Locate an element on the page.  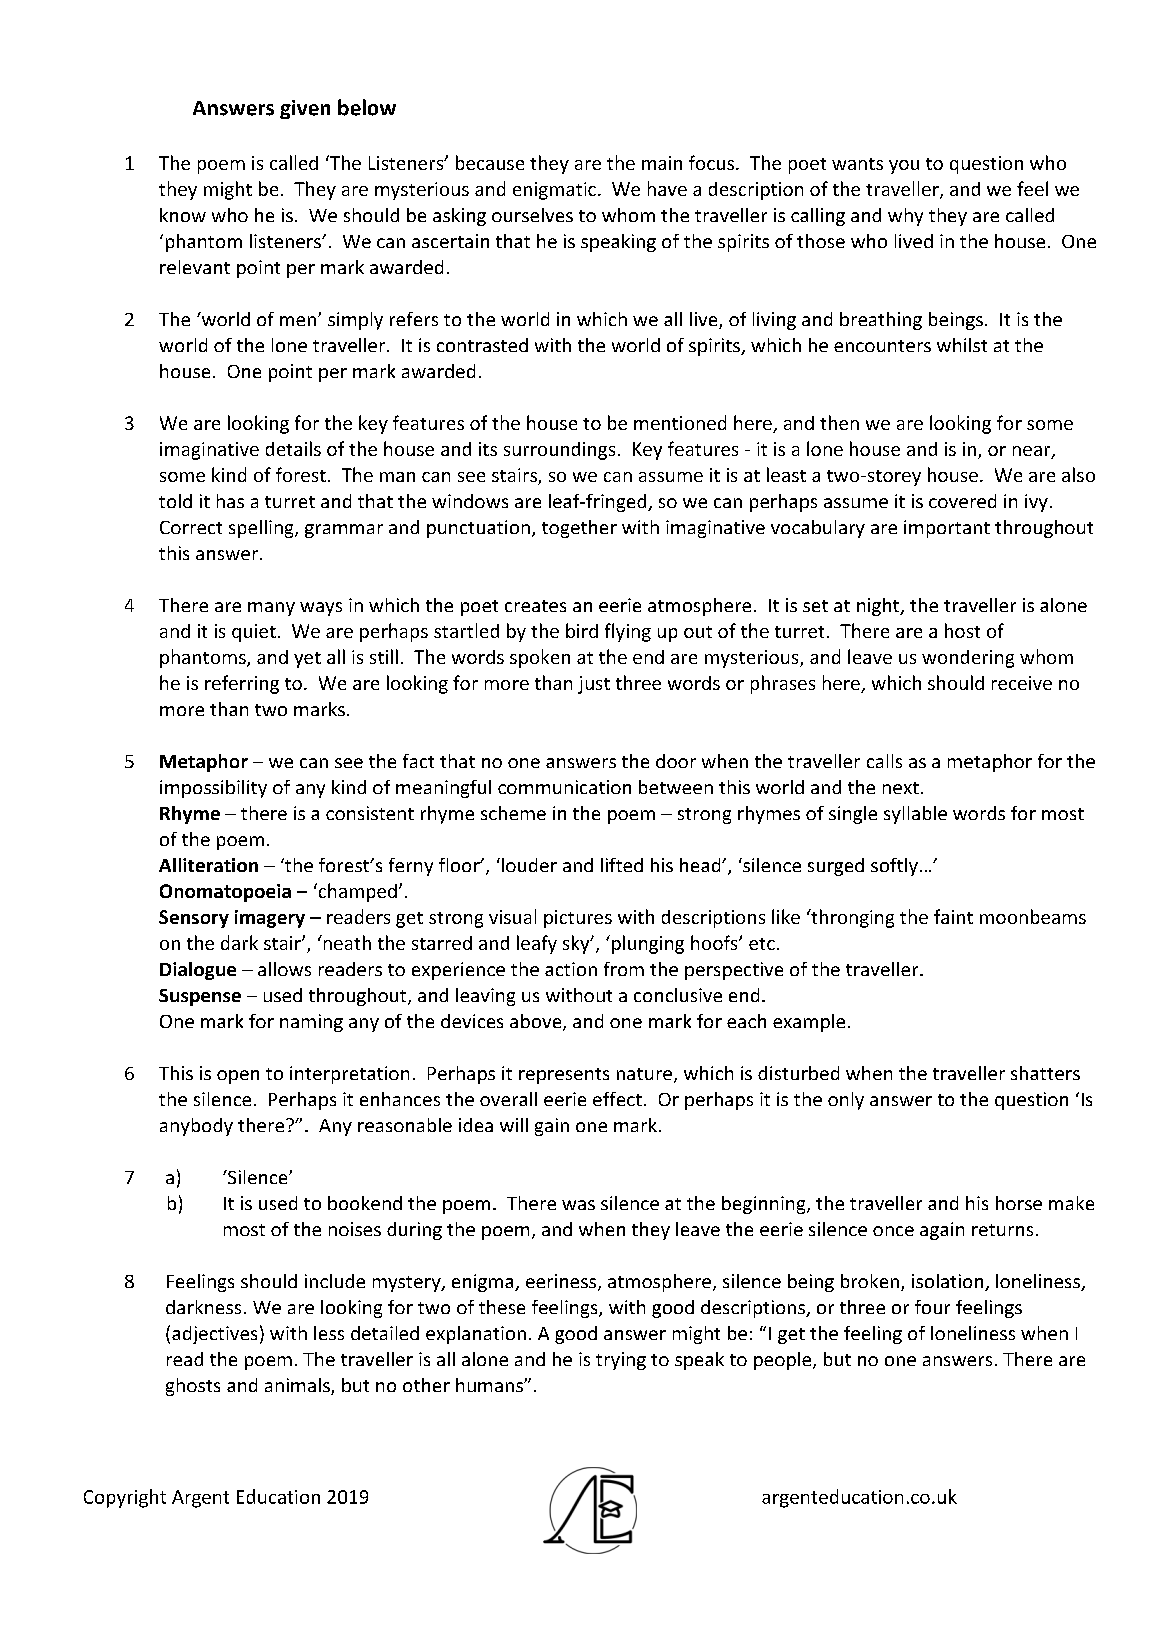
syllable is located at coordinates (915, 815).
